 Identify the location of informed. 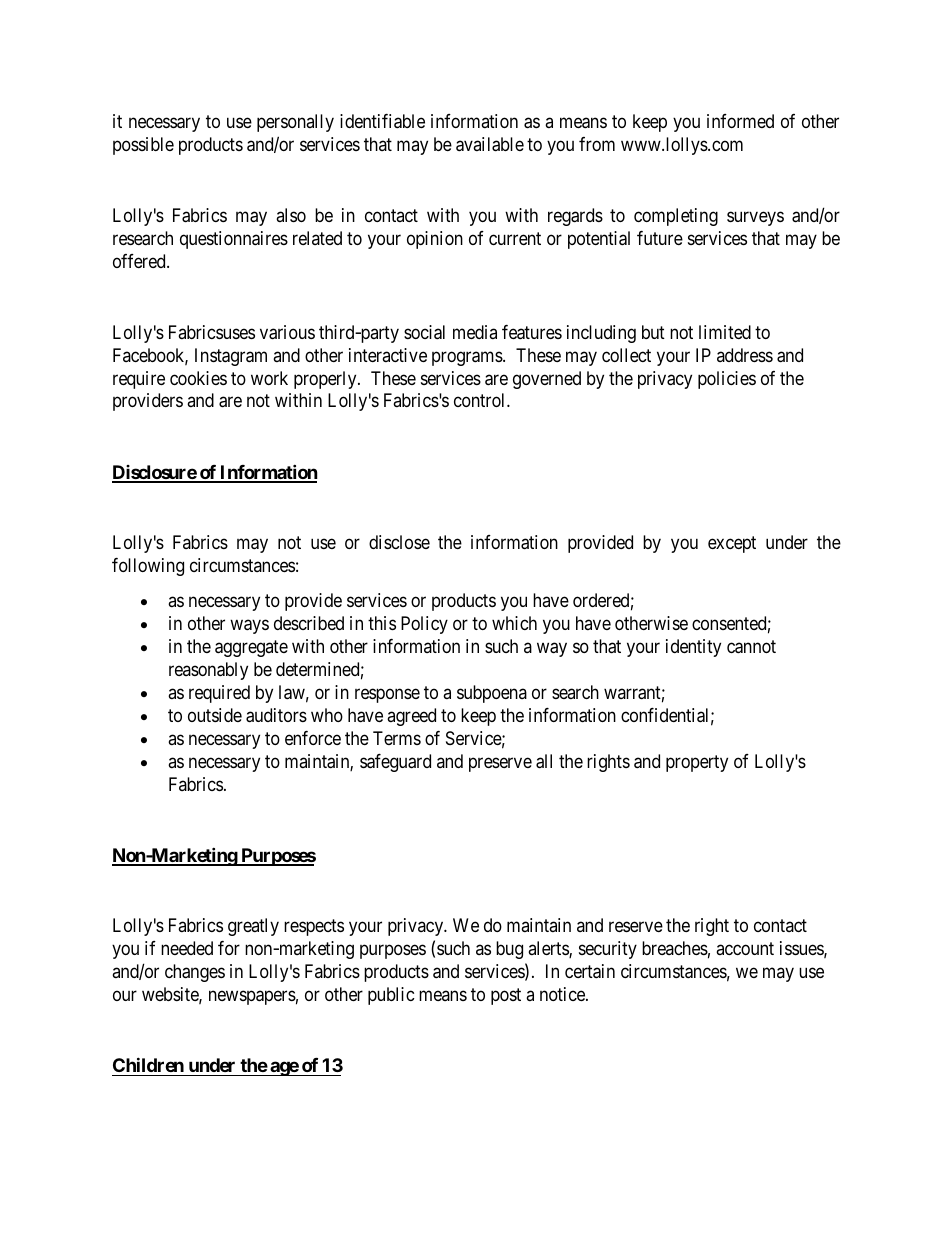
(740, 121).
